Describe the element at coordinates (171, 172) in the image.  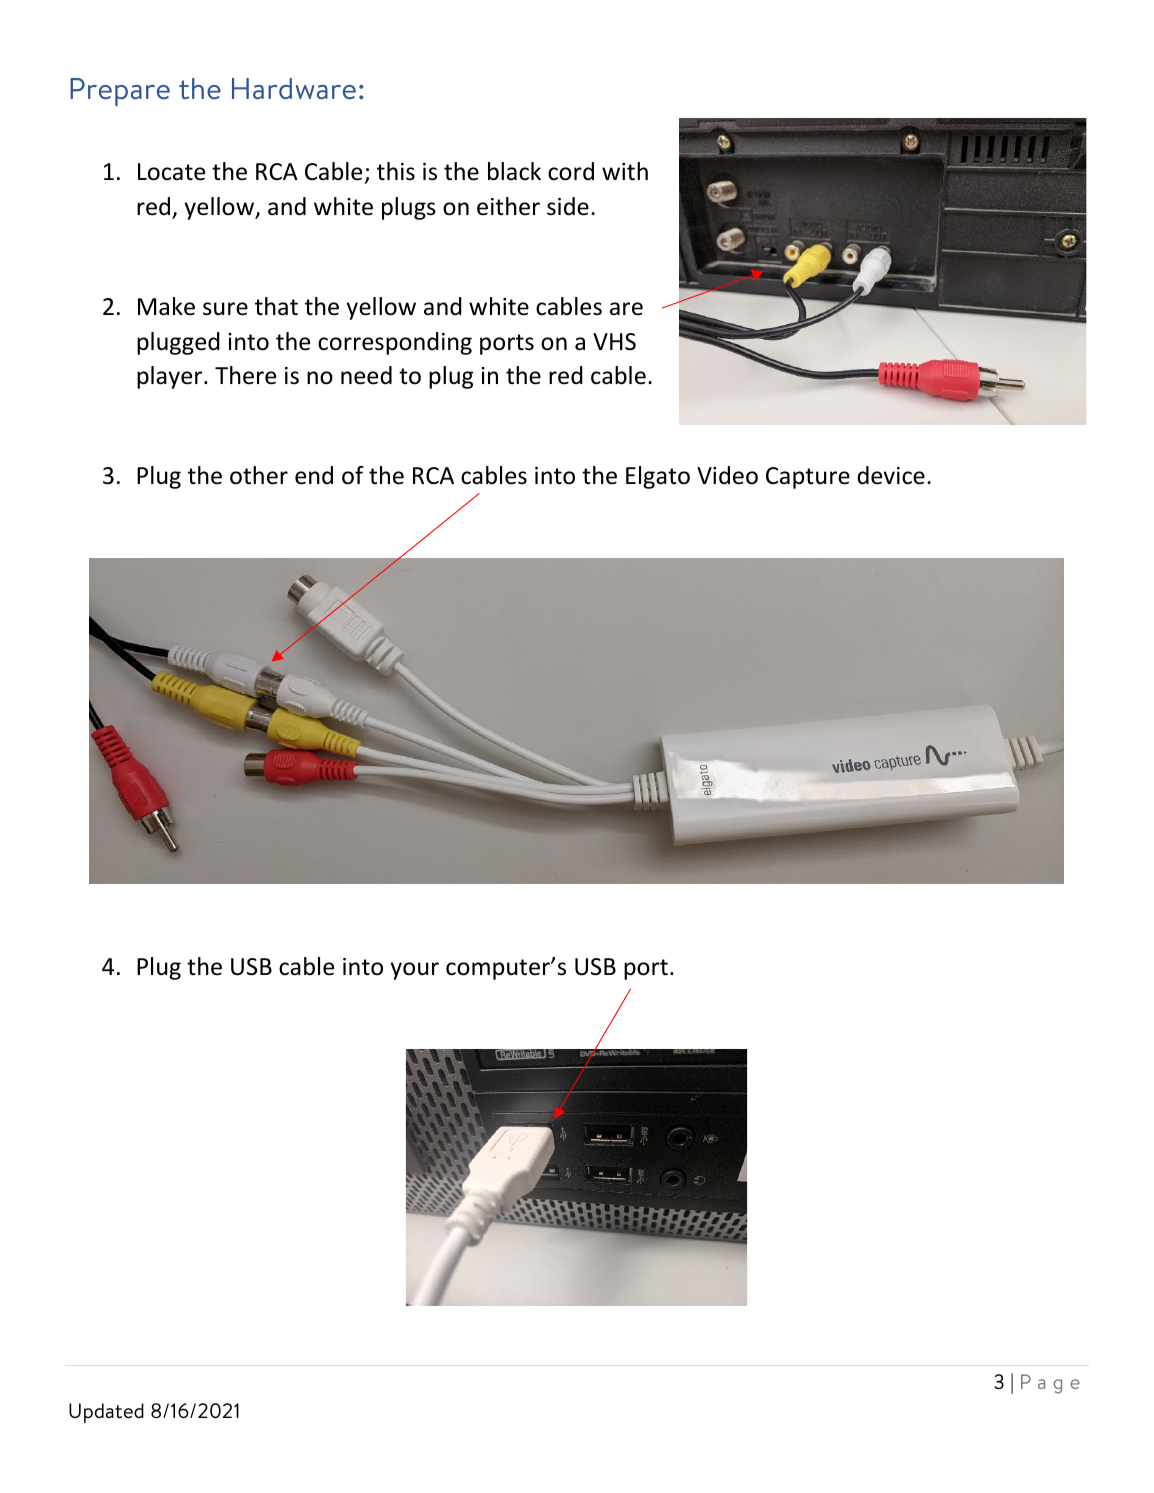
I see `Locate` at that location.
